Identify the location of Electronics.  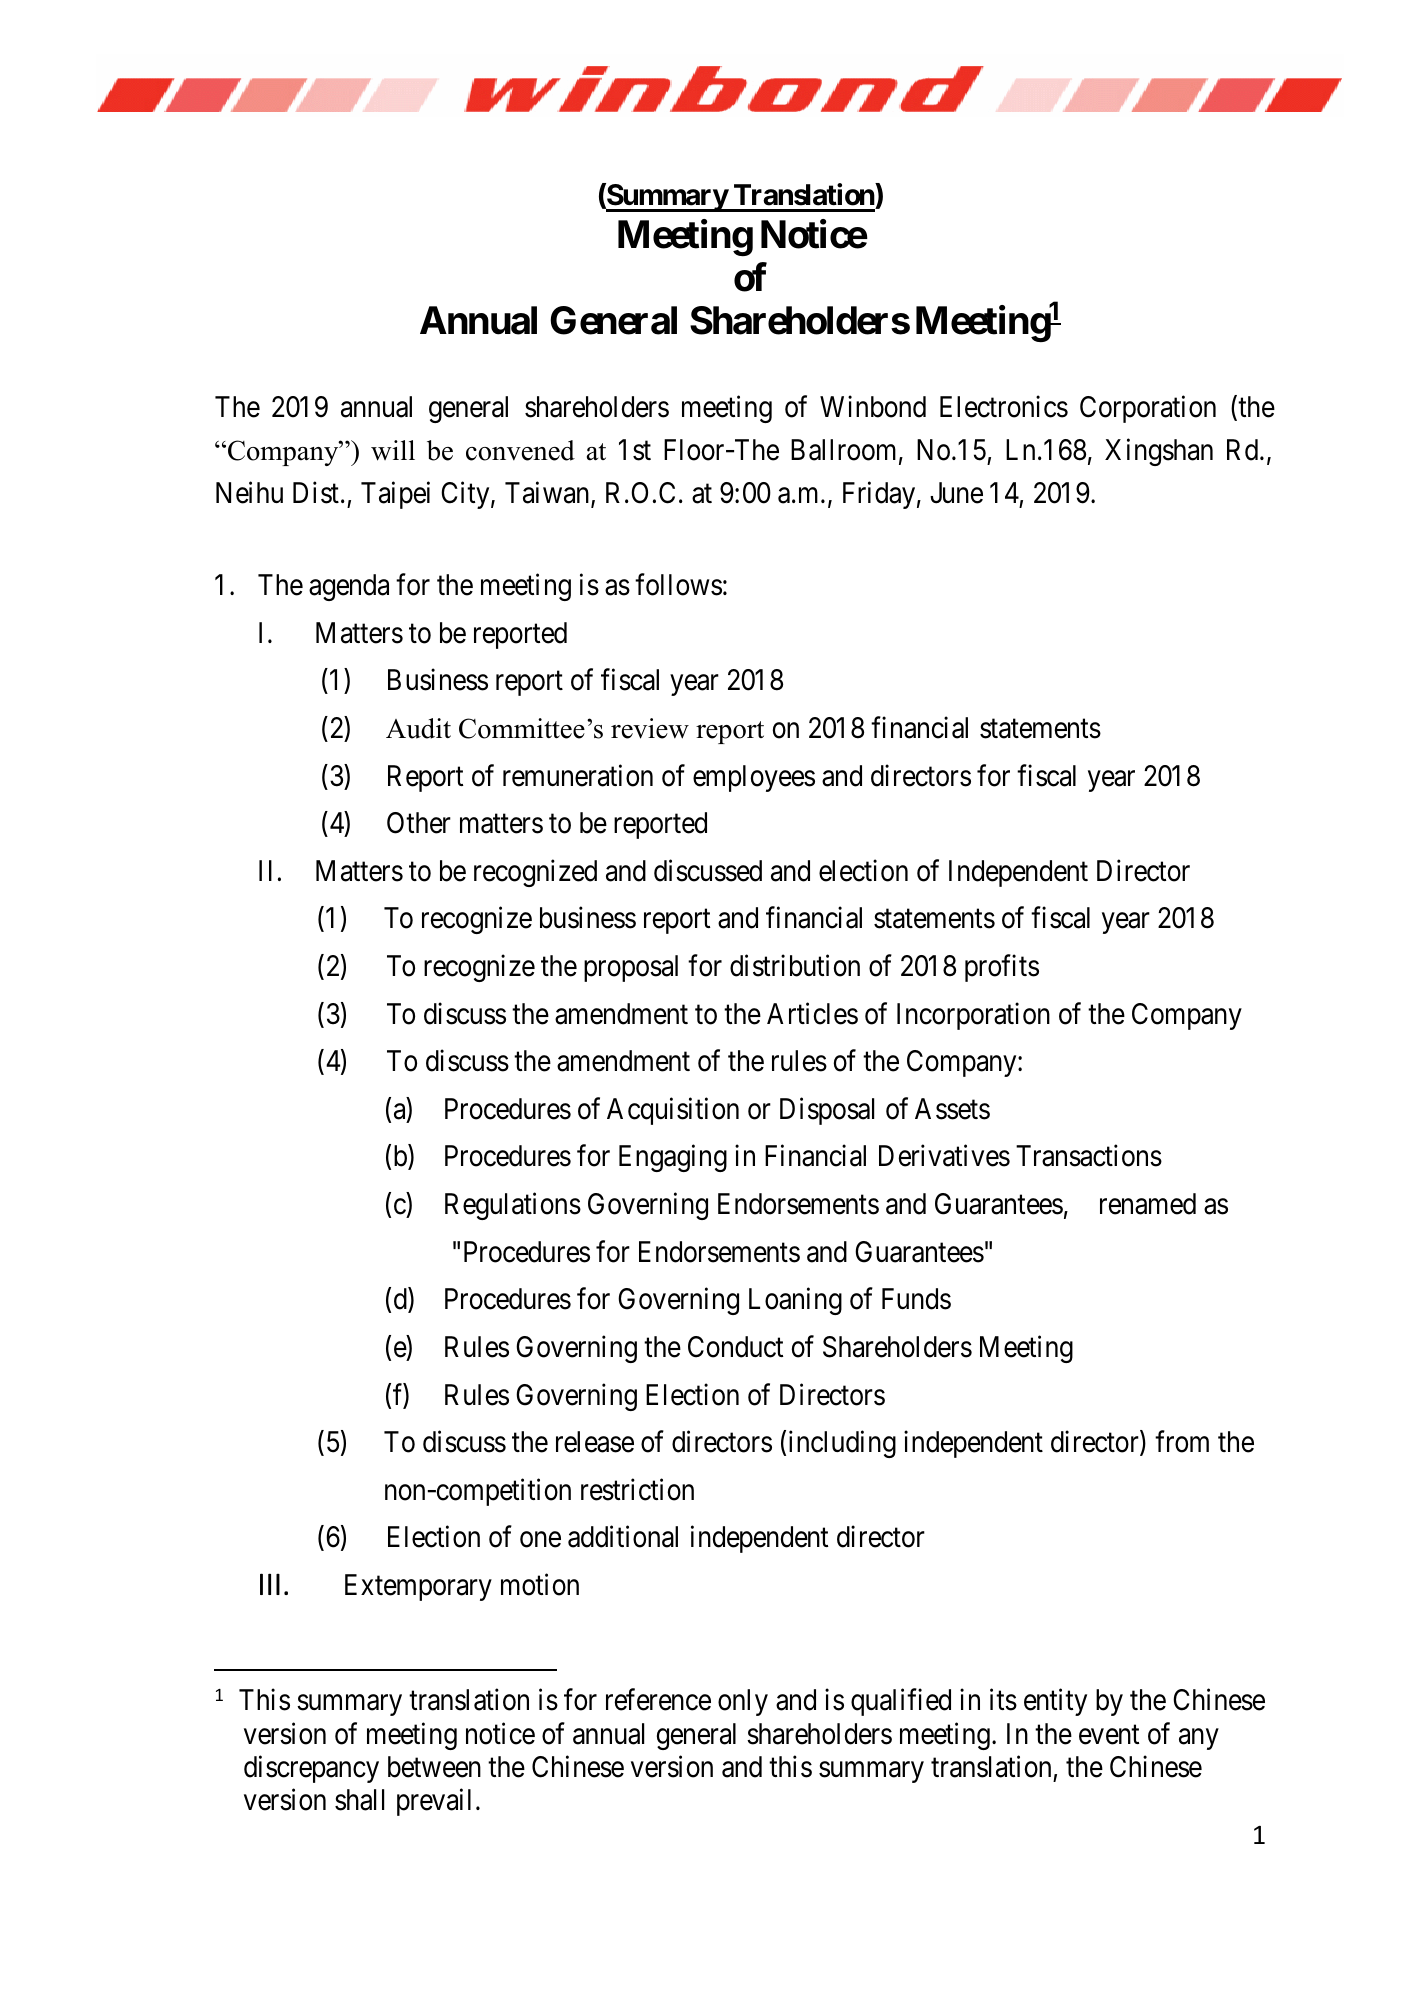
(1004, 406).
